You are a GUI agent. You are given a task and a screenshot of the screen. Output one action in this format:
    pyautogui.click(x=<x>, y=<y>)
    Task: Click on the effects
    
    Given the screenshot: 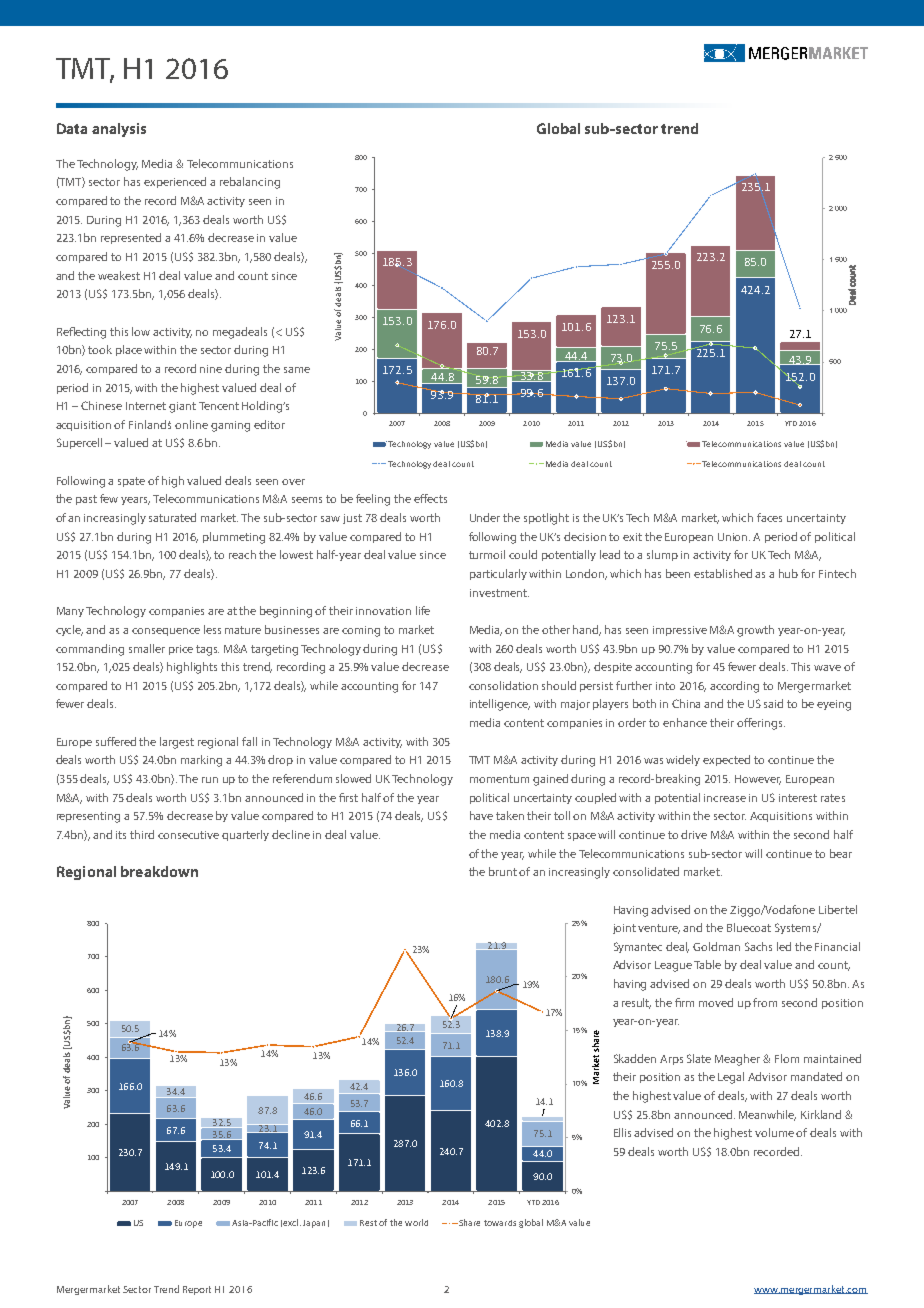 What is the action you would take?
    pyautogui.click(x=430, y=498)
